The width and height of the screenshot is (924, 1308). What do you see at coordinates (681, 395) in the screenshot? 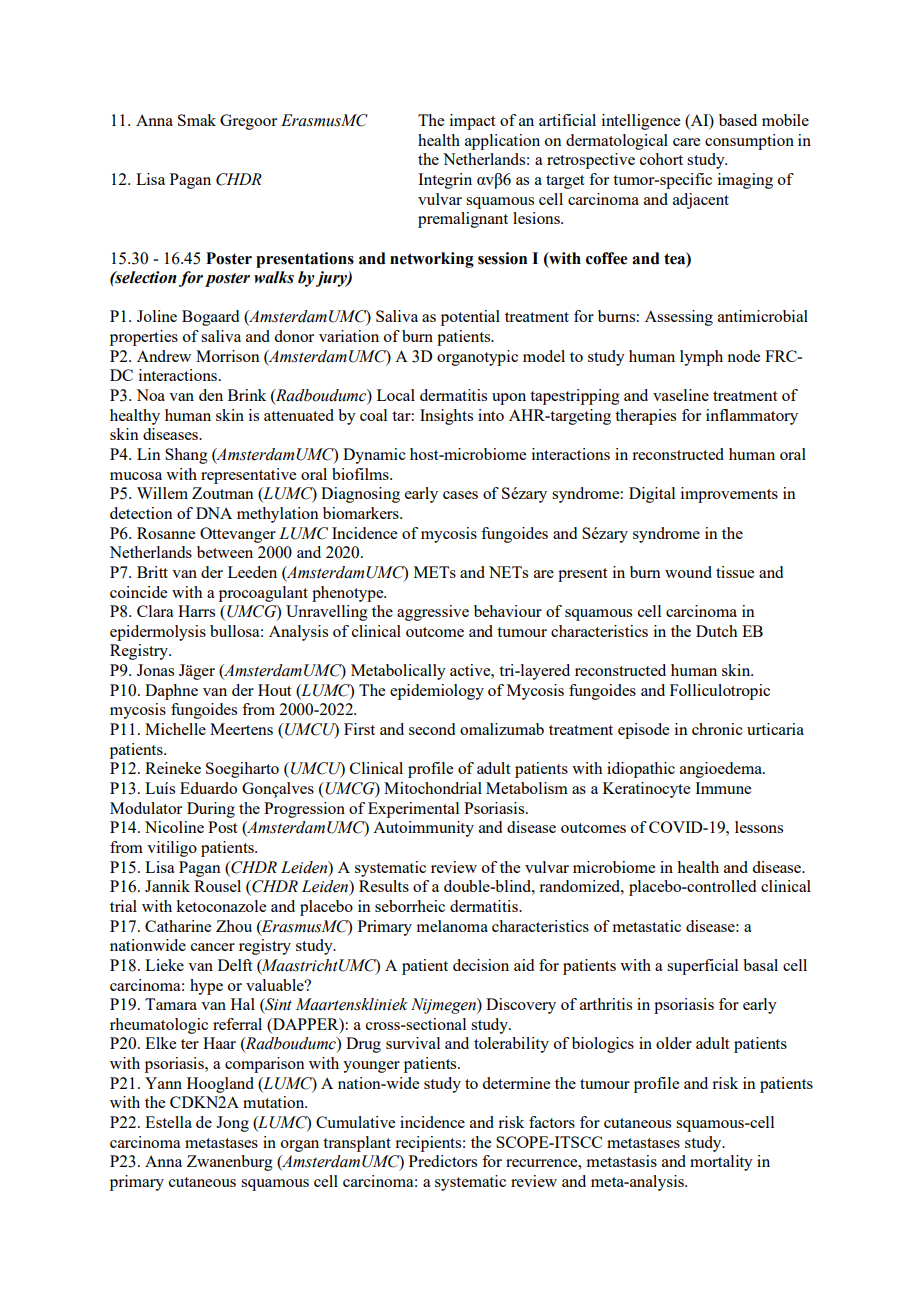
I see `vaseline` at bounding box center [681, 395].
